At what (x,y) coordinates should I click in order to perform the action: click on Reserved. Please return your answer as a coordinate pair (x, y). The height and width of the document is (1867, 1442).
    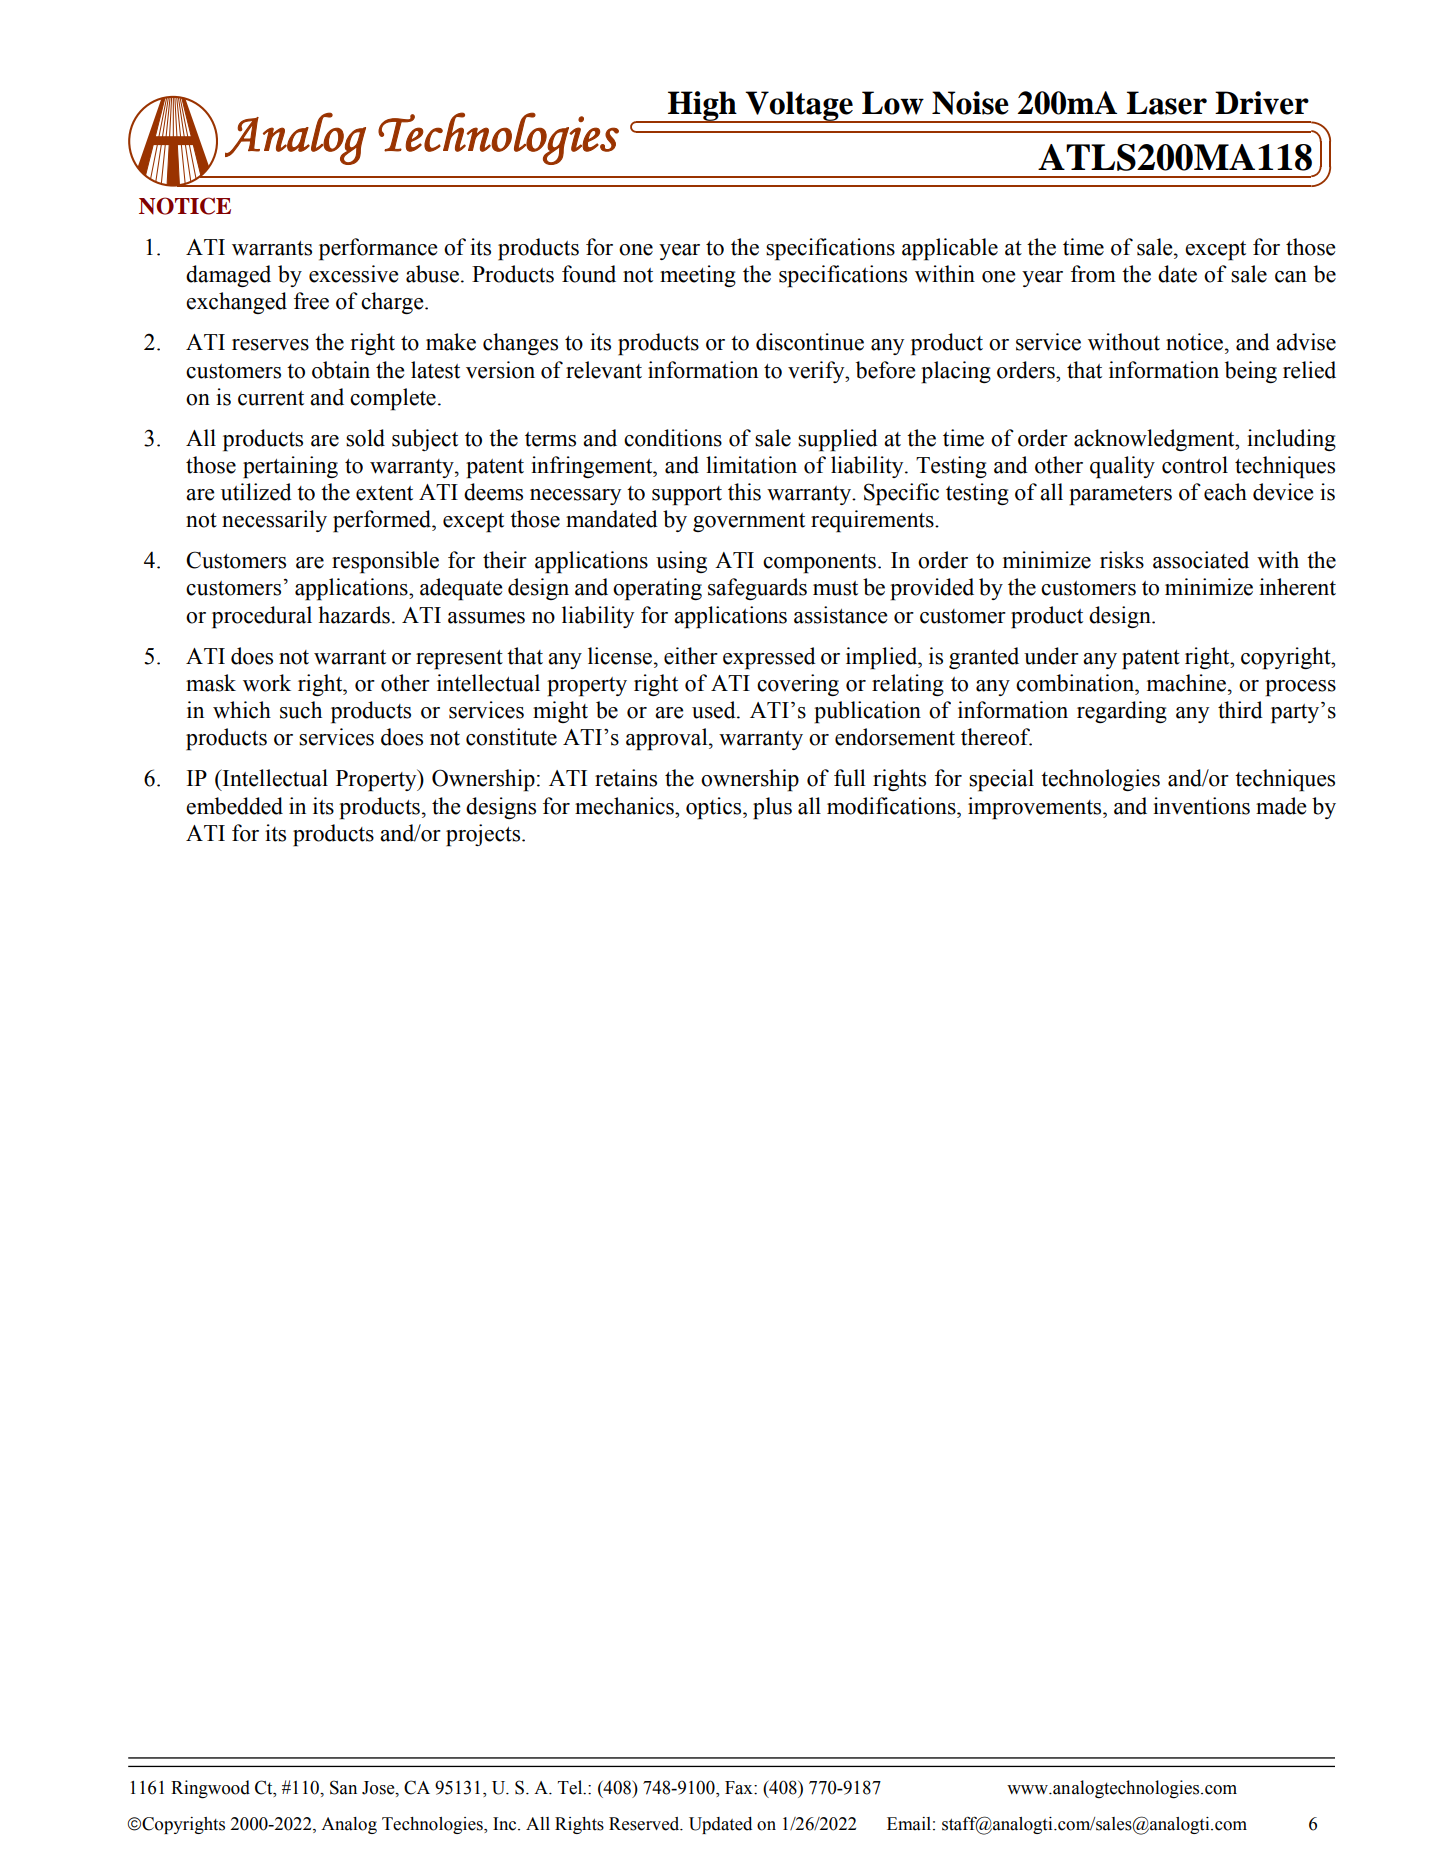
    Looking at the image, I should click on (645, 1824).
